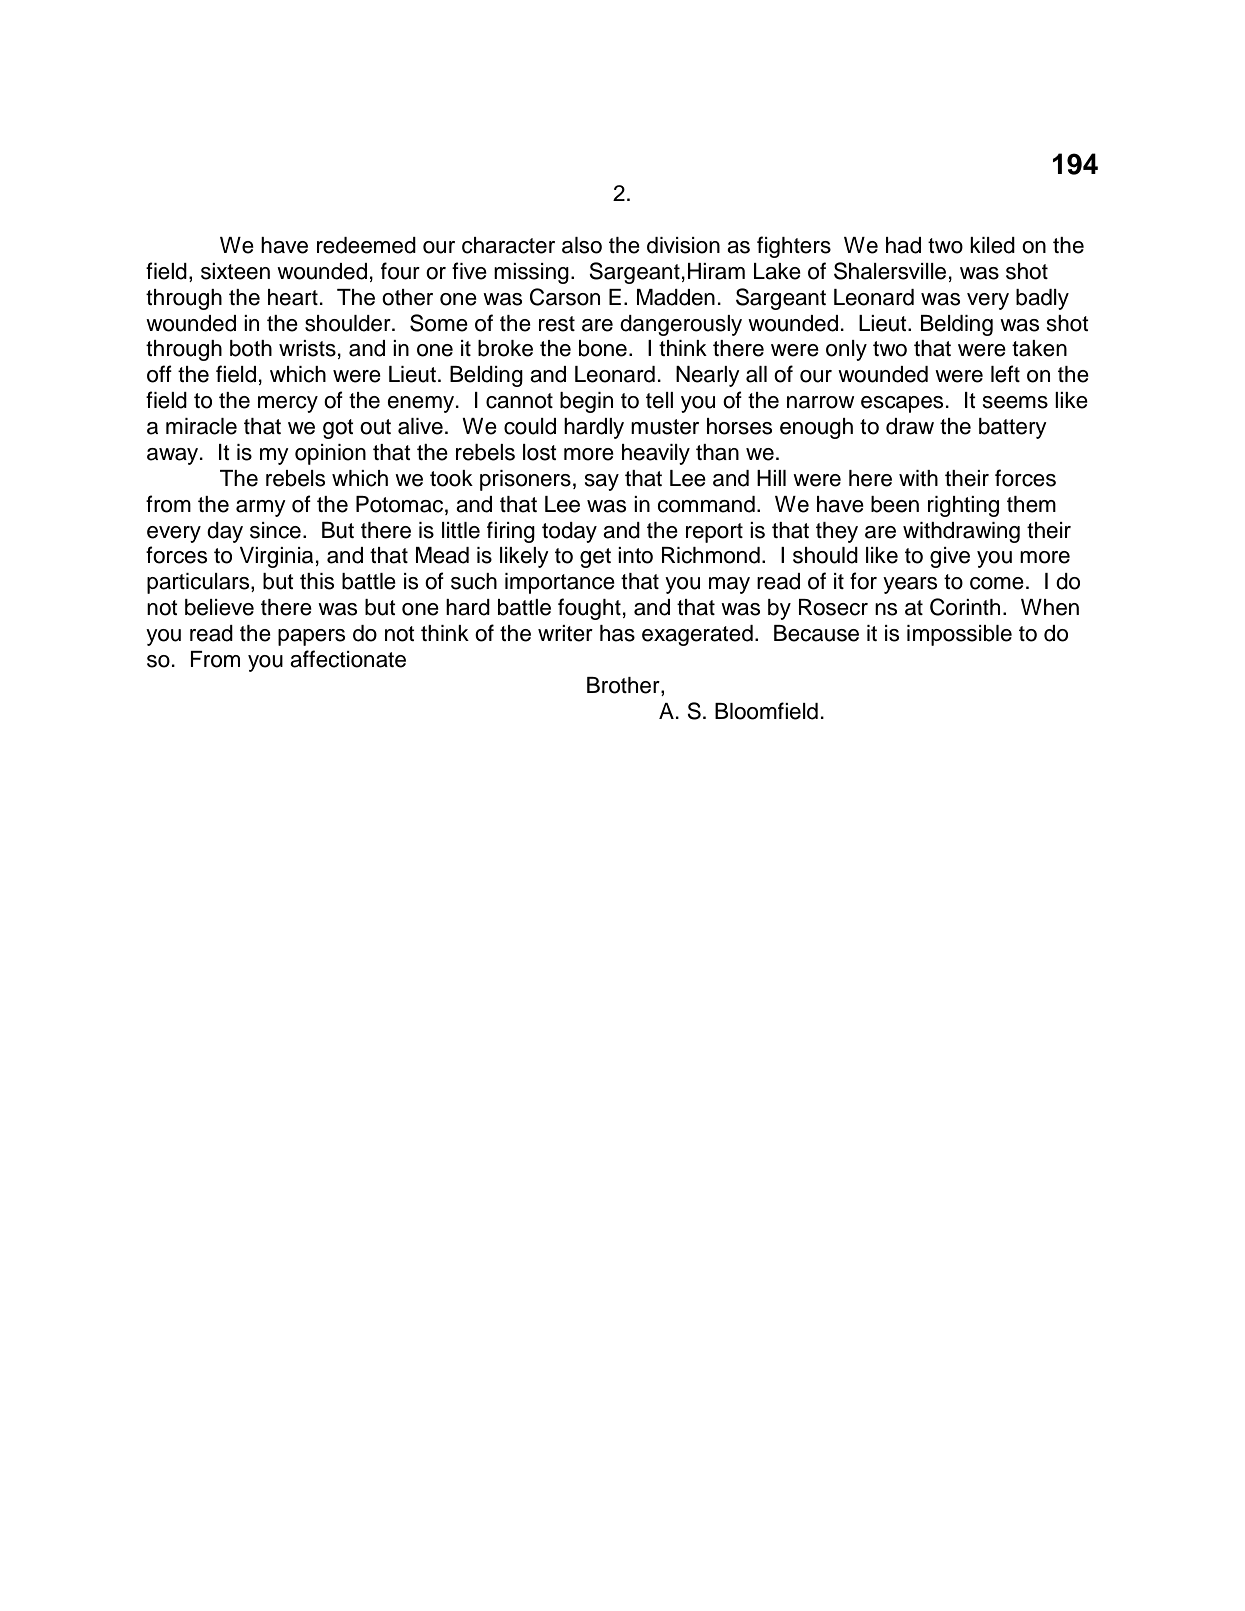 This image has width=1245, height=1611. I want to click on battery, so click(1013, 428).
